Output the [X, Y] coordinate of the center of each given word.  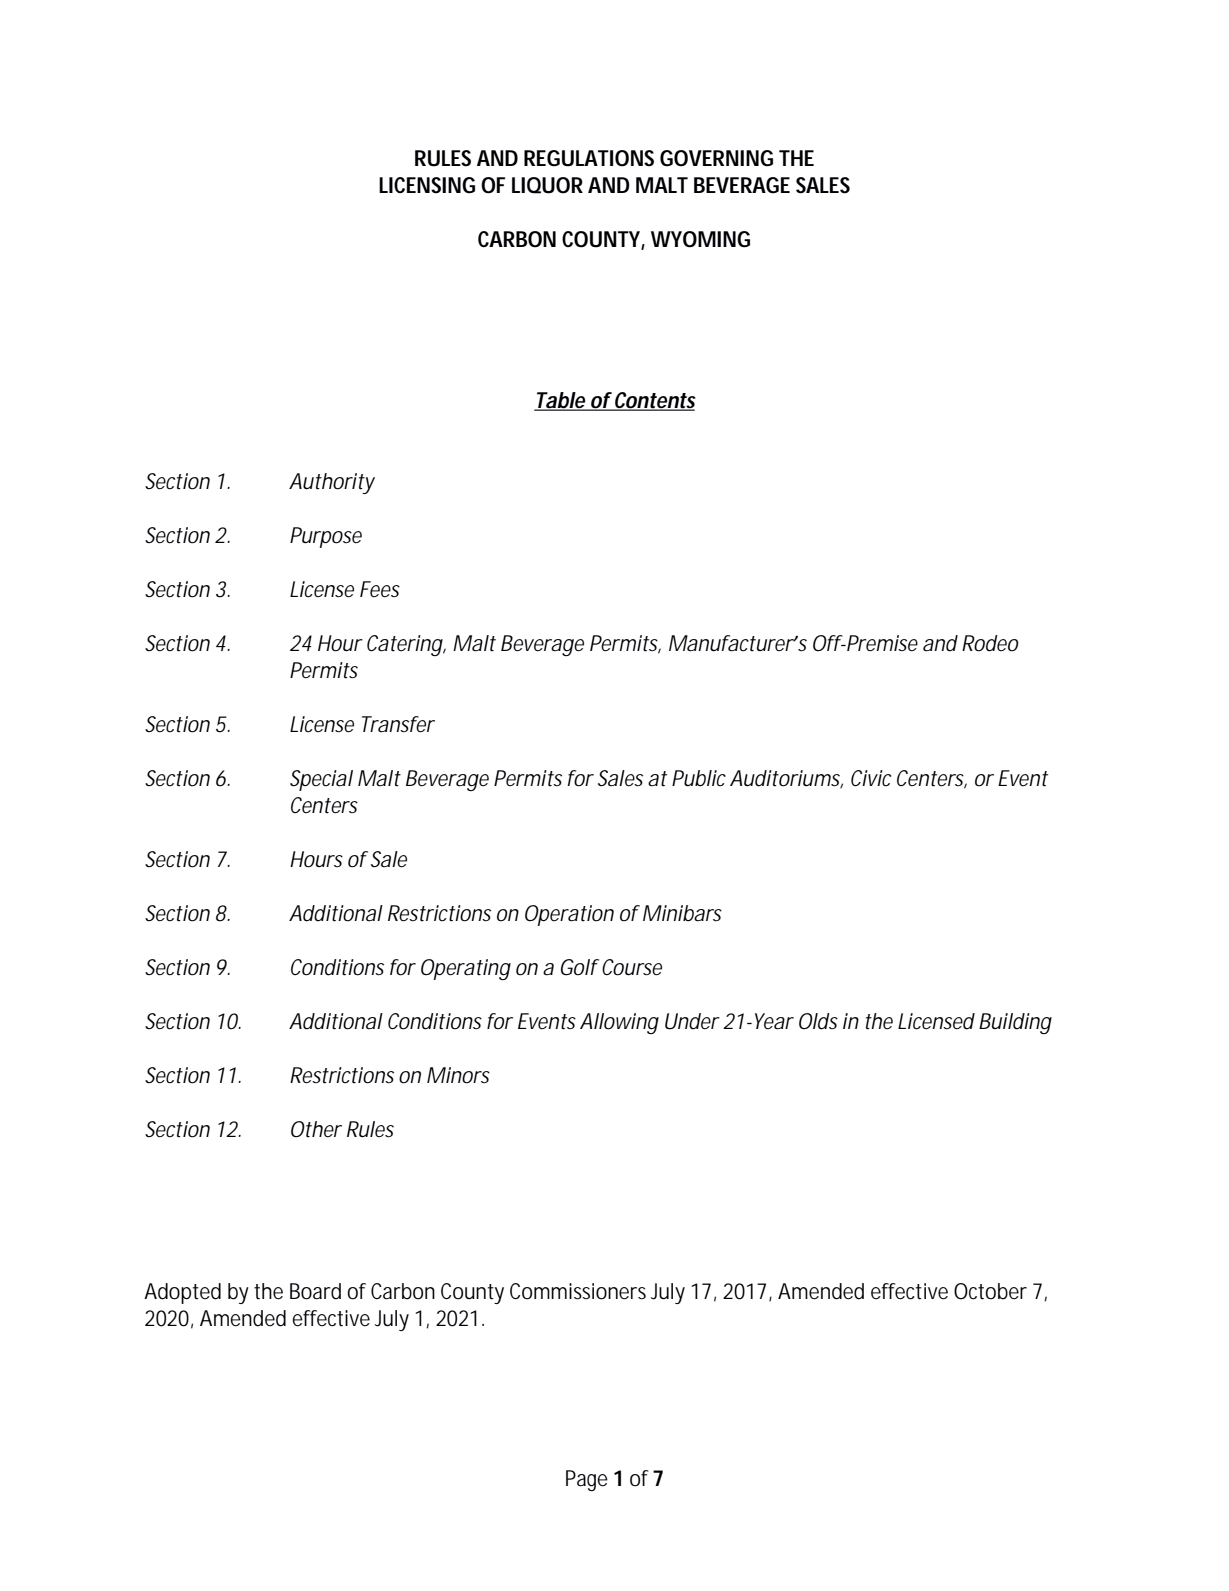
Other [316, 1129]
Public [699, 778]
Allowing [619, 1023]
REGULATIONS [589, 158]
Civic [871, 778]
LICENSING [427, 185]
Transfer [398, 724]
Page [587, 1480]
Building [1015, 1023]
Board [315, 1291]
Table [560, 401]
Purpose [326, 537]
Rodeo [990, 643]
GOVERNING [716, 158]
